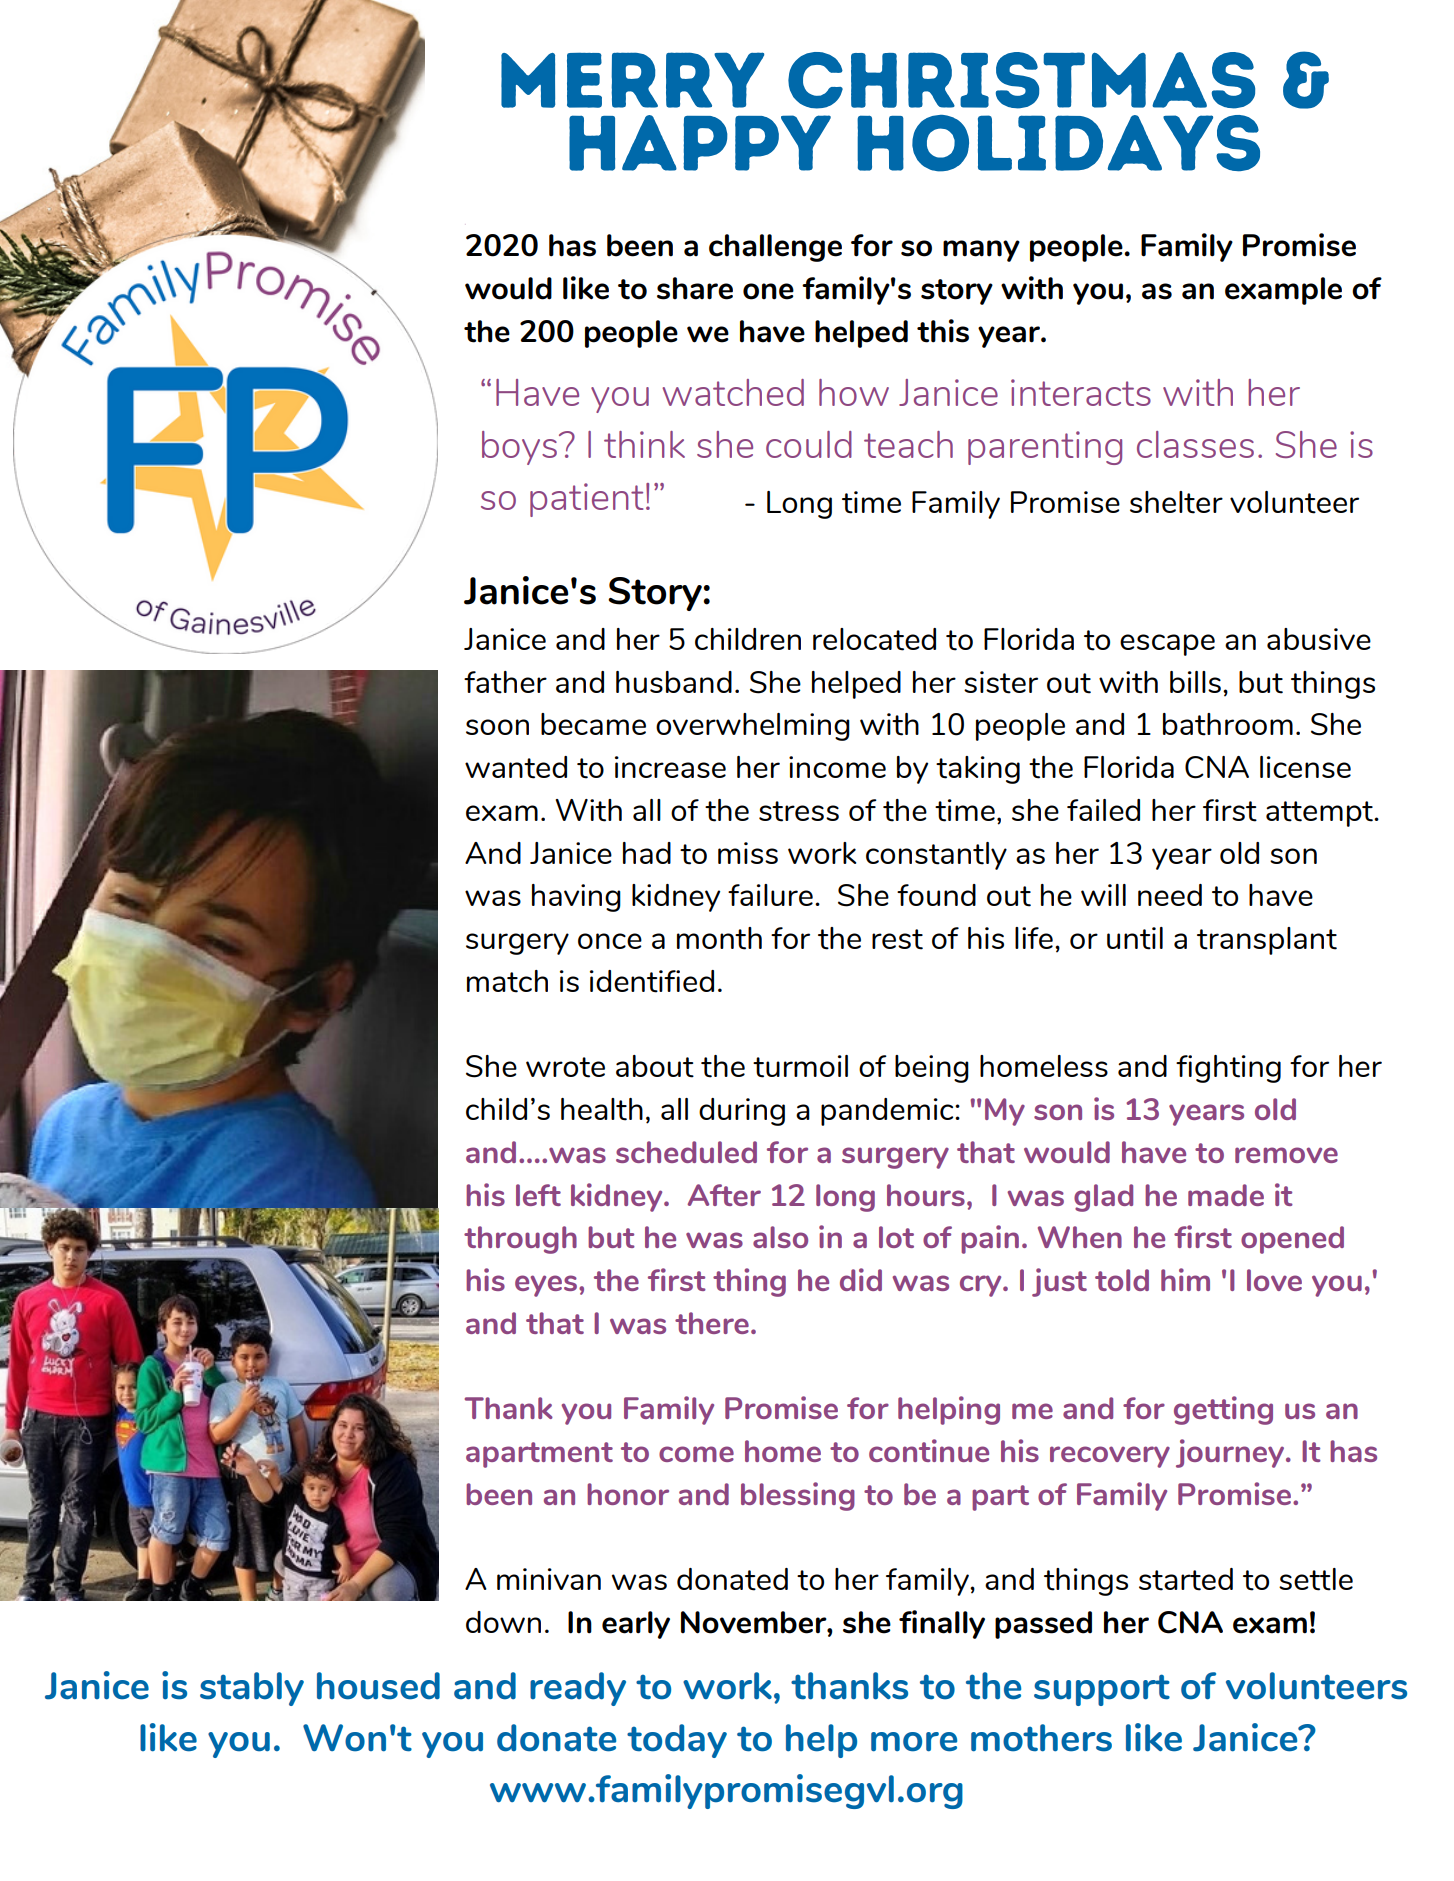  Describe the element at coordinates (770, 895) in the page. I see `failure` at that location.
